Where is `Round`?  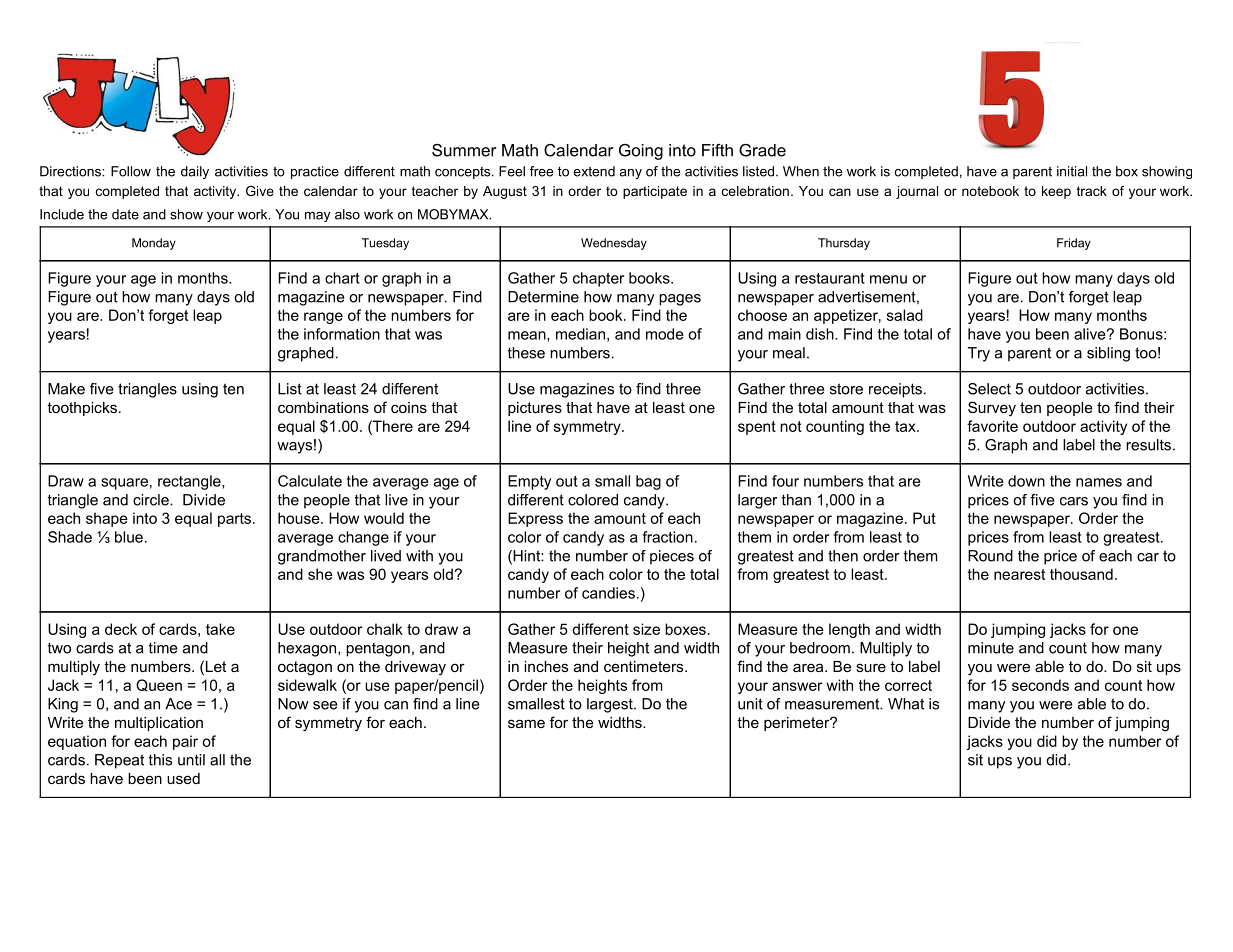
Round is located at coordinates (990, 556).
